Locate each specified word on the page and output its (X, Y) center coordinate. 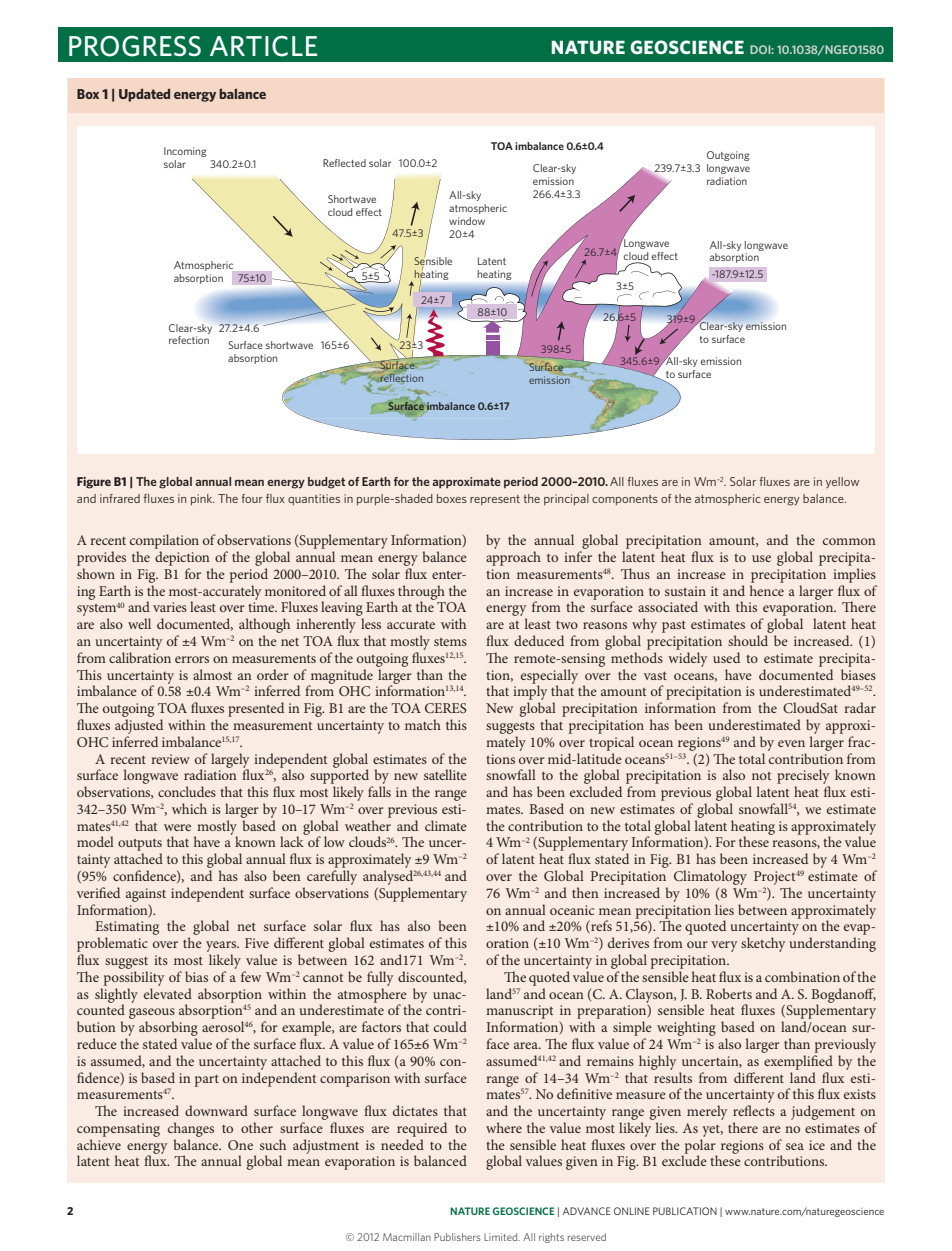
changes (191, 1129)
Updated (144, 95)
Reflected (344, 163)
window (467, 221)
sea (795, 1146)
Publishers (457, 1237)
